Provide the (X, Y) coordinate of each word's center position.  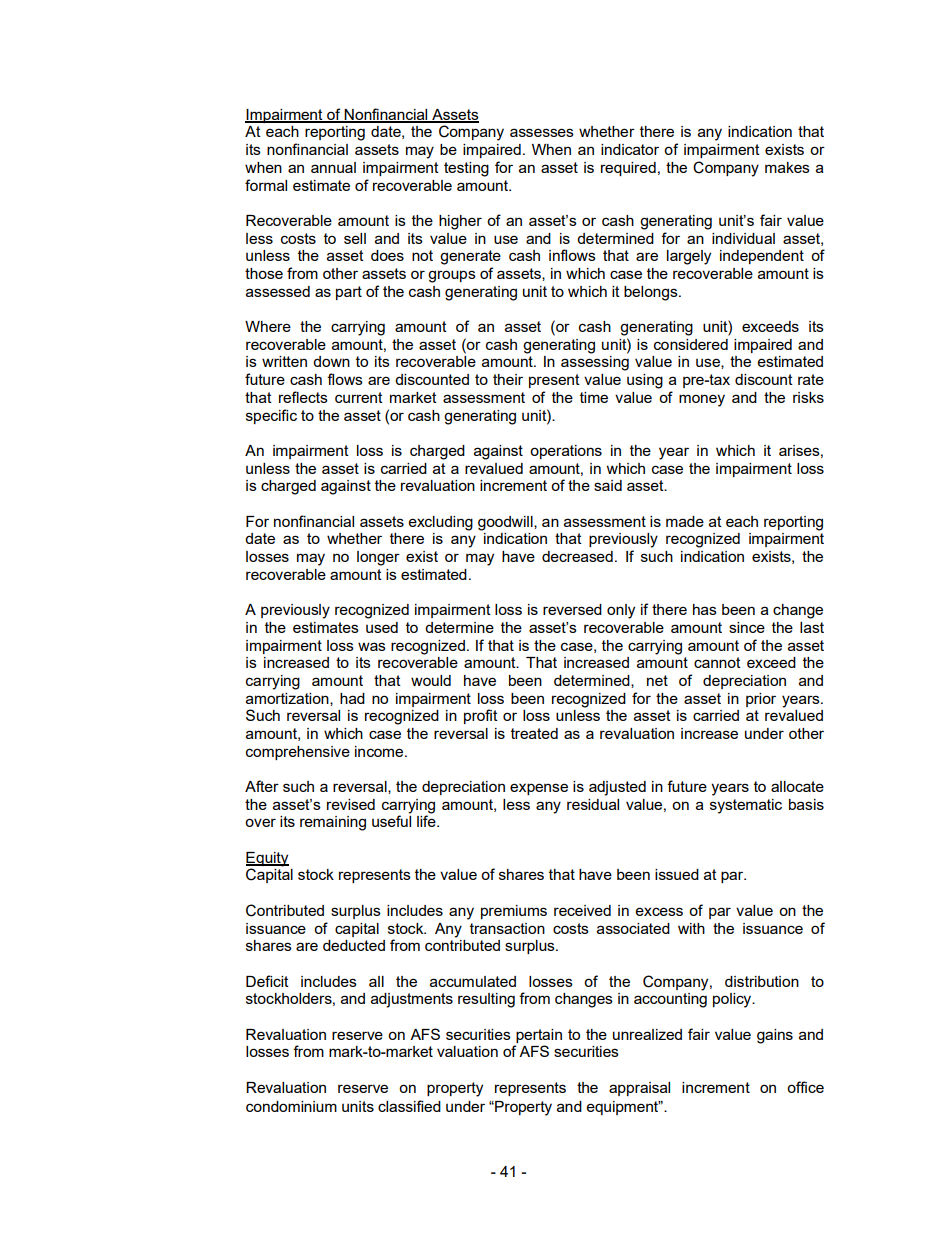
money (702, 400)
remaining (333, 823)
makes (787, 167)
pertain (539, 1036)
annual (333, 167)
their (508, 379)
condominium (291, 1106)
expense (539, 789)
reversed (572, 609)
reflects (303, 397)
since (747, 627)
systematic (746, 806)
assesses (542, 132)
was (372, 646)
